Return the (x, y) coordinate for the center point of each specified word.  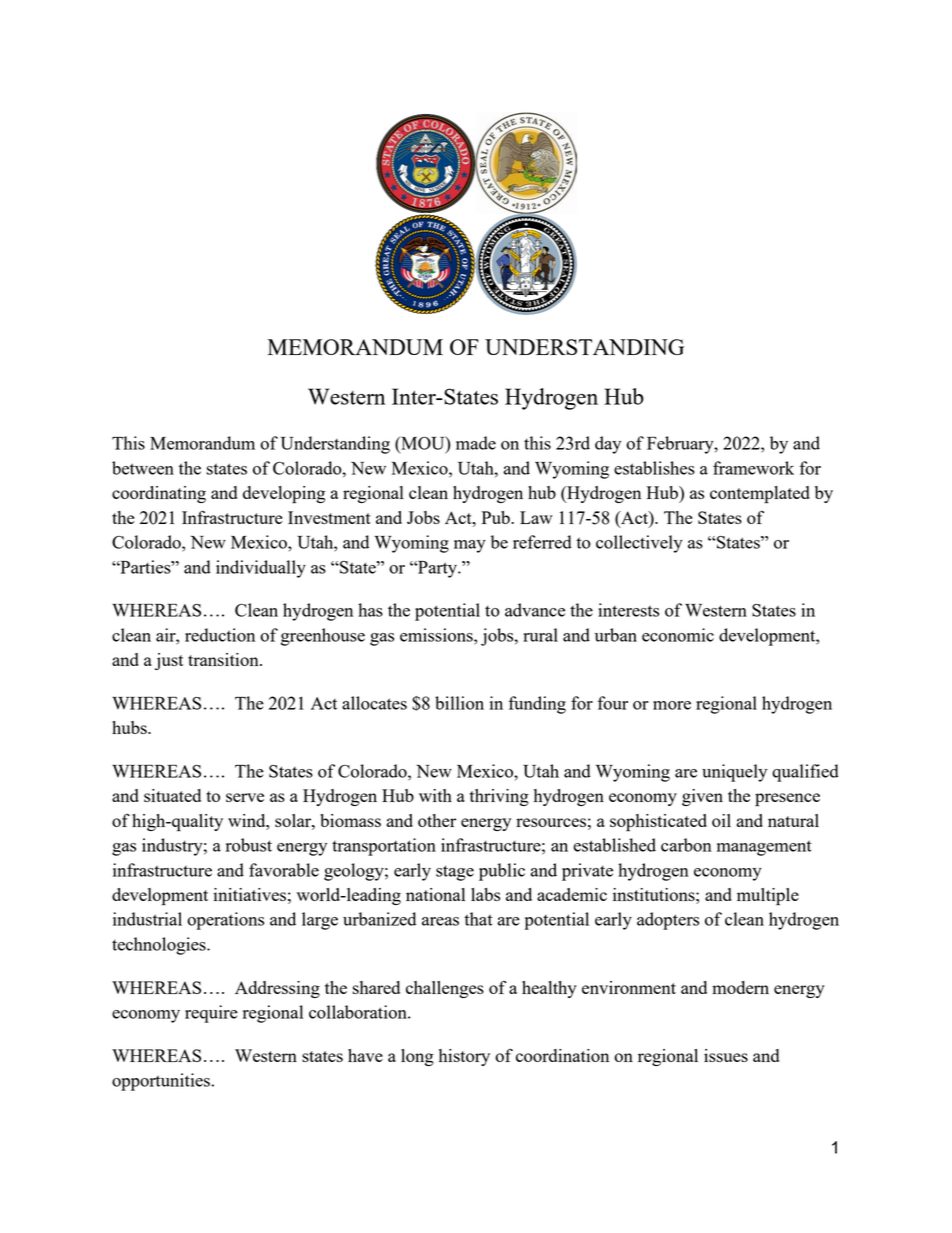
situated (172, 795)
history (464, 1057)
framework (753, 468)
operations (225, 921)
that (478, 919)
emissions (437, 635)
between (143, 468)
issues (726, 1055)
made (476, 443)
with (435, 795)
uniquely (734, 773)
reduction (220, 635)
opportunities (161, 1082)
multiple (768, 897)
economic (678, 635)
